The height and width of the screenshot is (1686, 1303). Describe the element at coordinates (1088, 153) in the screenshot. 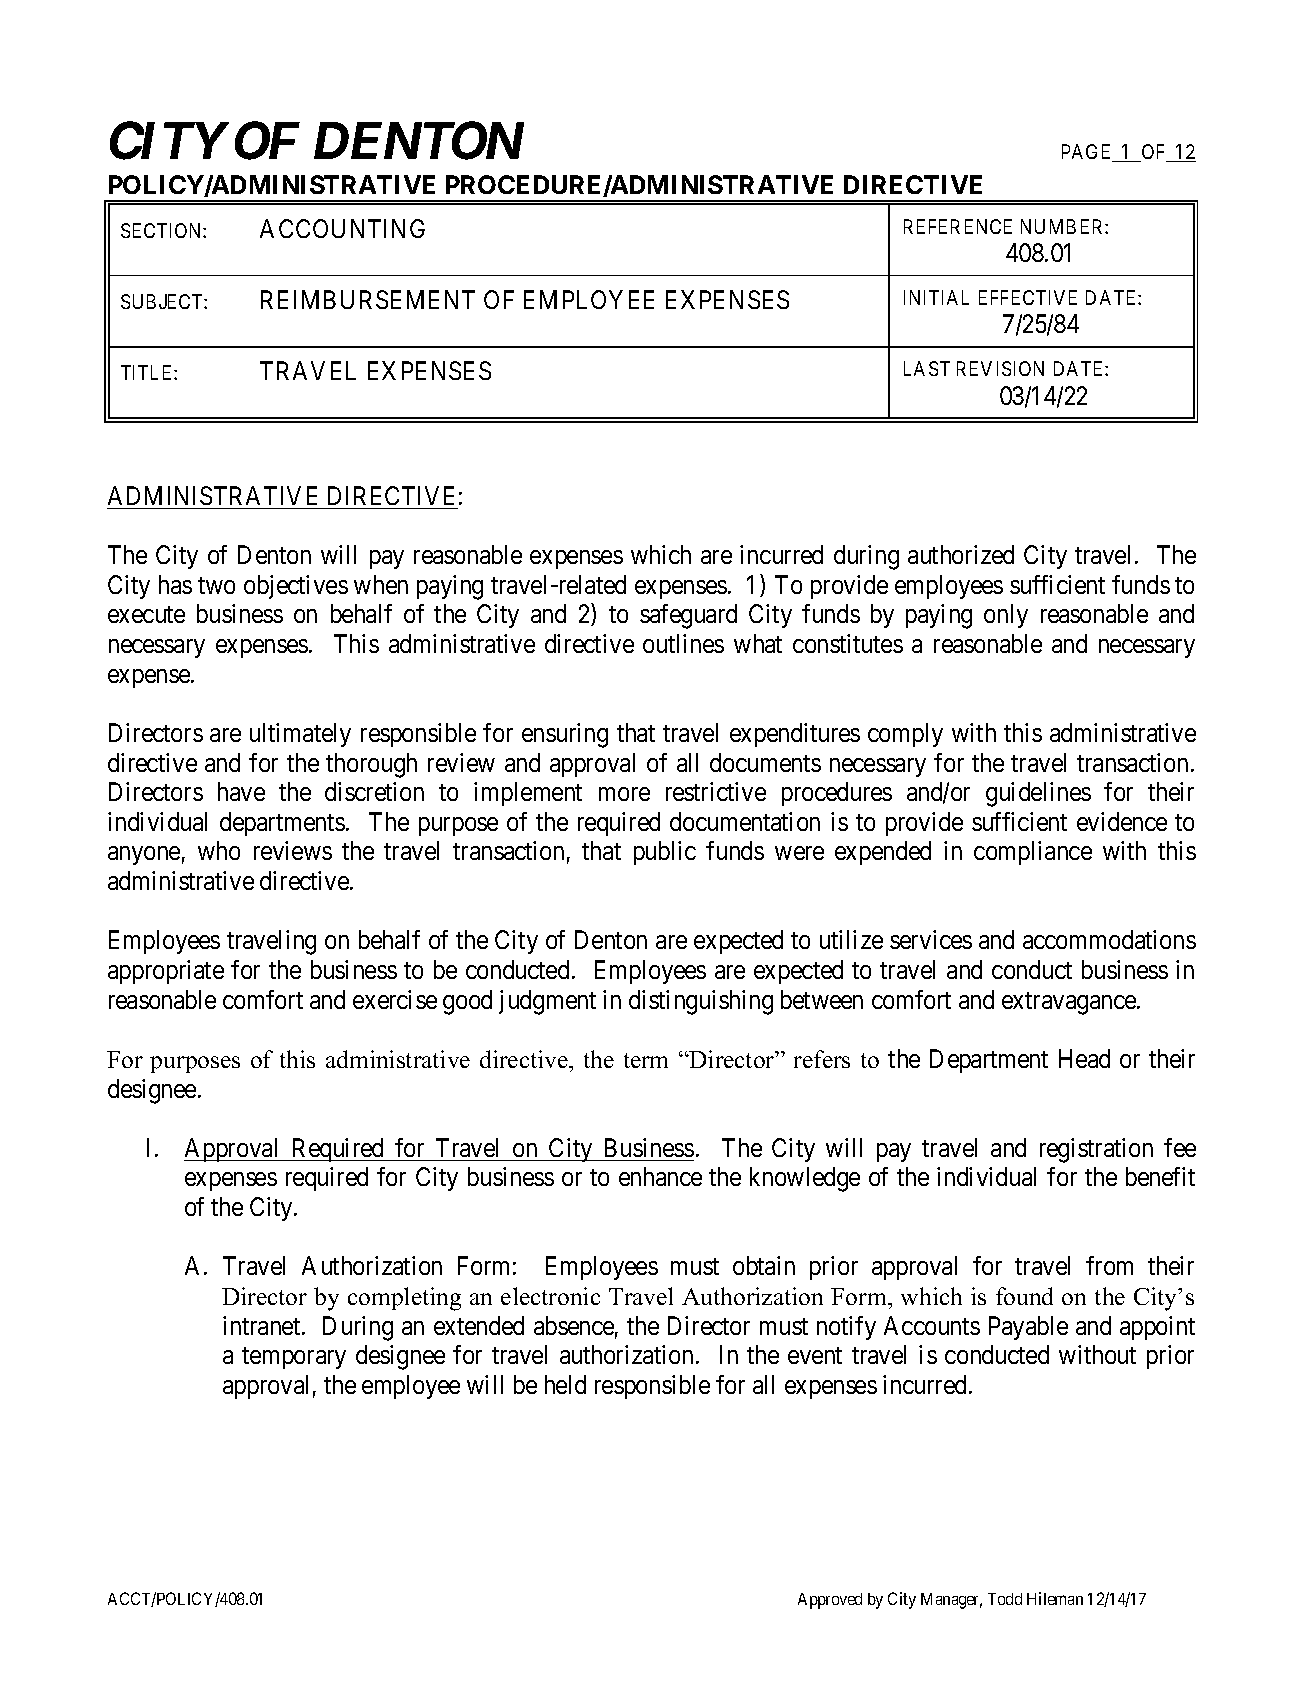

I see `PAGE` at that location.
